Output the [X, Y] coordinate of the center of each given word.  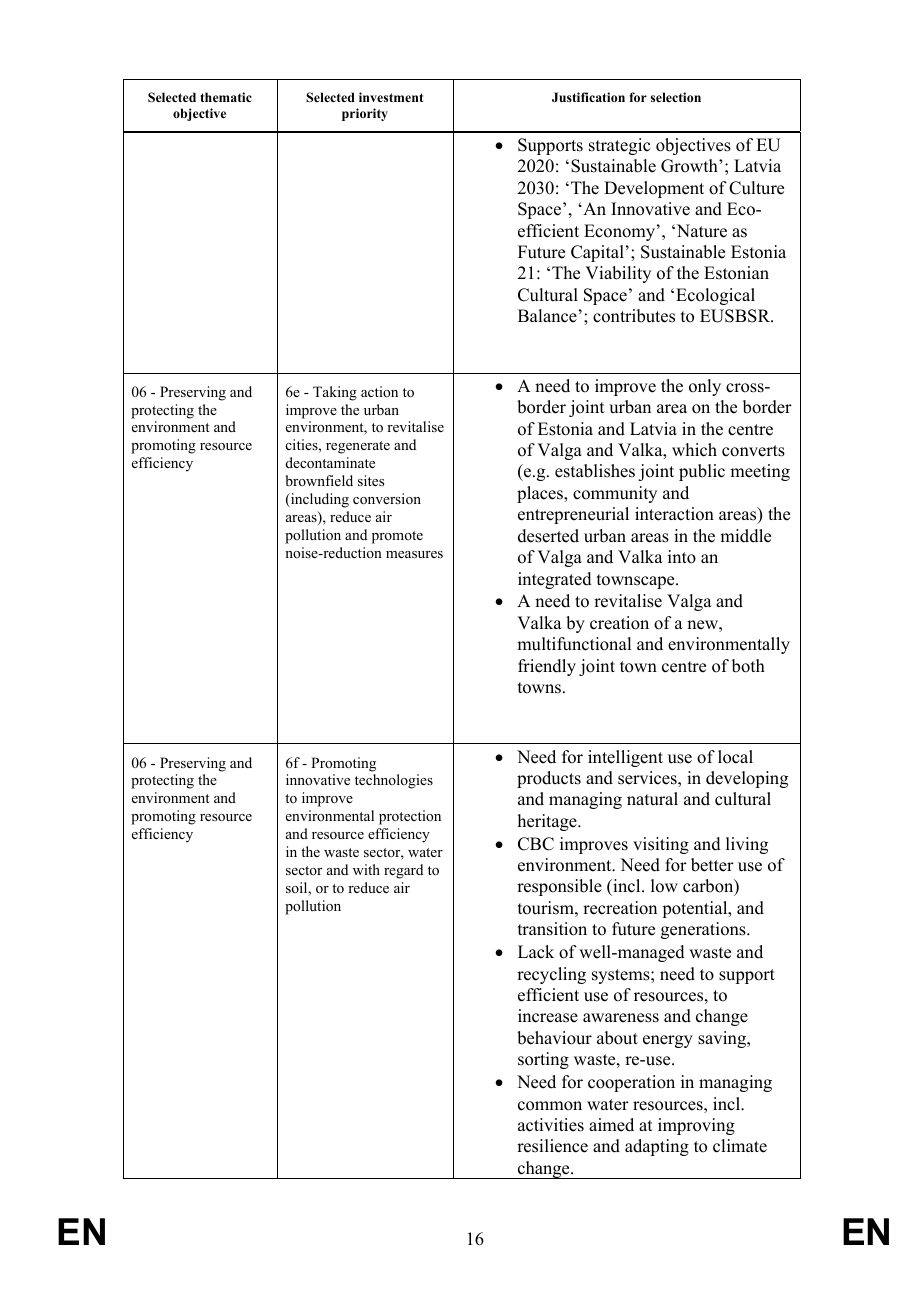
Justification [588, 97]
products [549, 779]
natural [652, 799]
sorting [543, 1060]
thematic [226, 97]
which [694, 450]
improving [696, 1126]
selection [676, 97]
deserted [548, 536]
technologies [394, 781]
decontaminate [330, 462]
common [550, 1106]
